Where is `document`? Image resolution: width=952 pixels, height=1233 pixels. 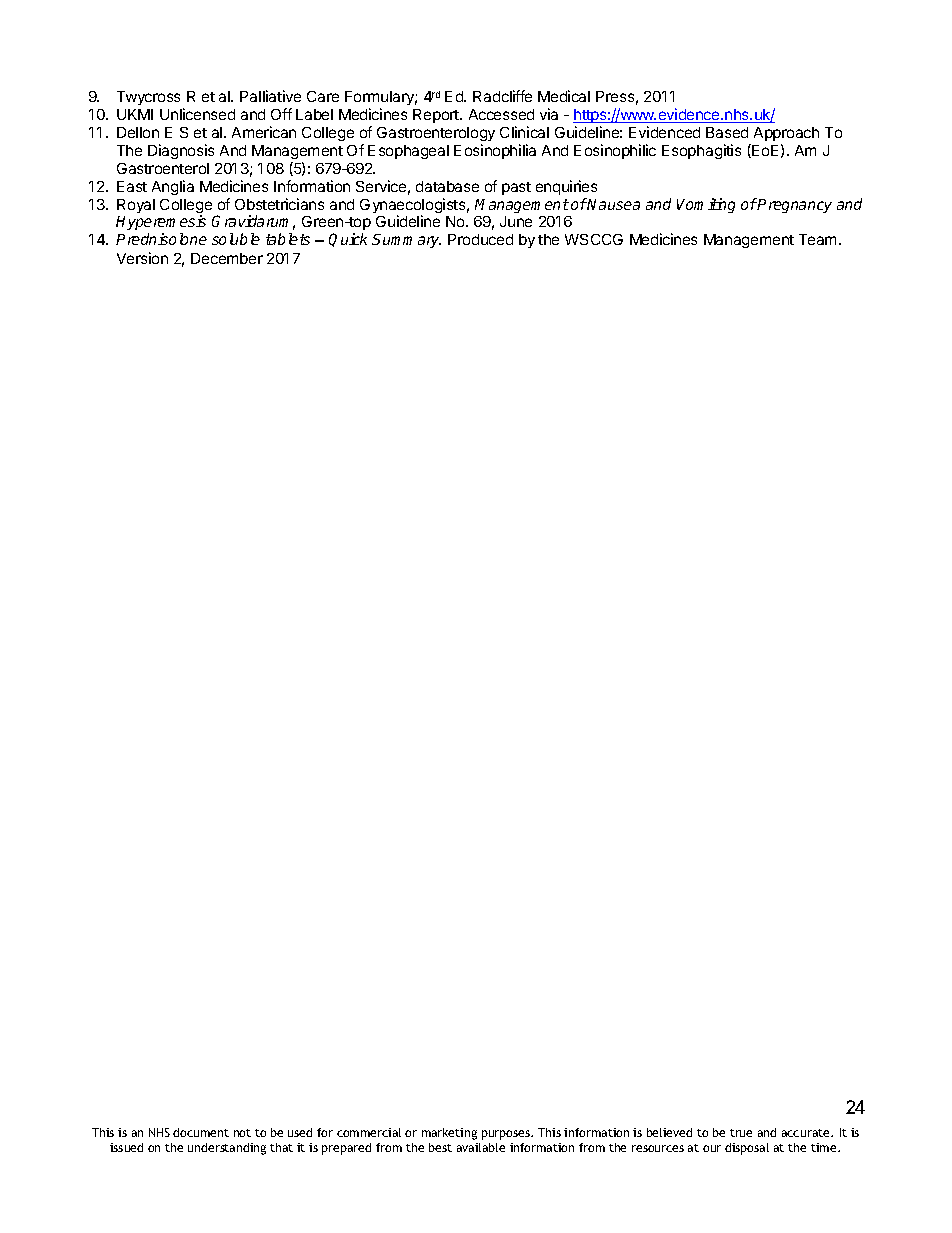 document is located at coordinates (201, 1132).
